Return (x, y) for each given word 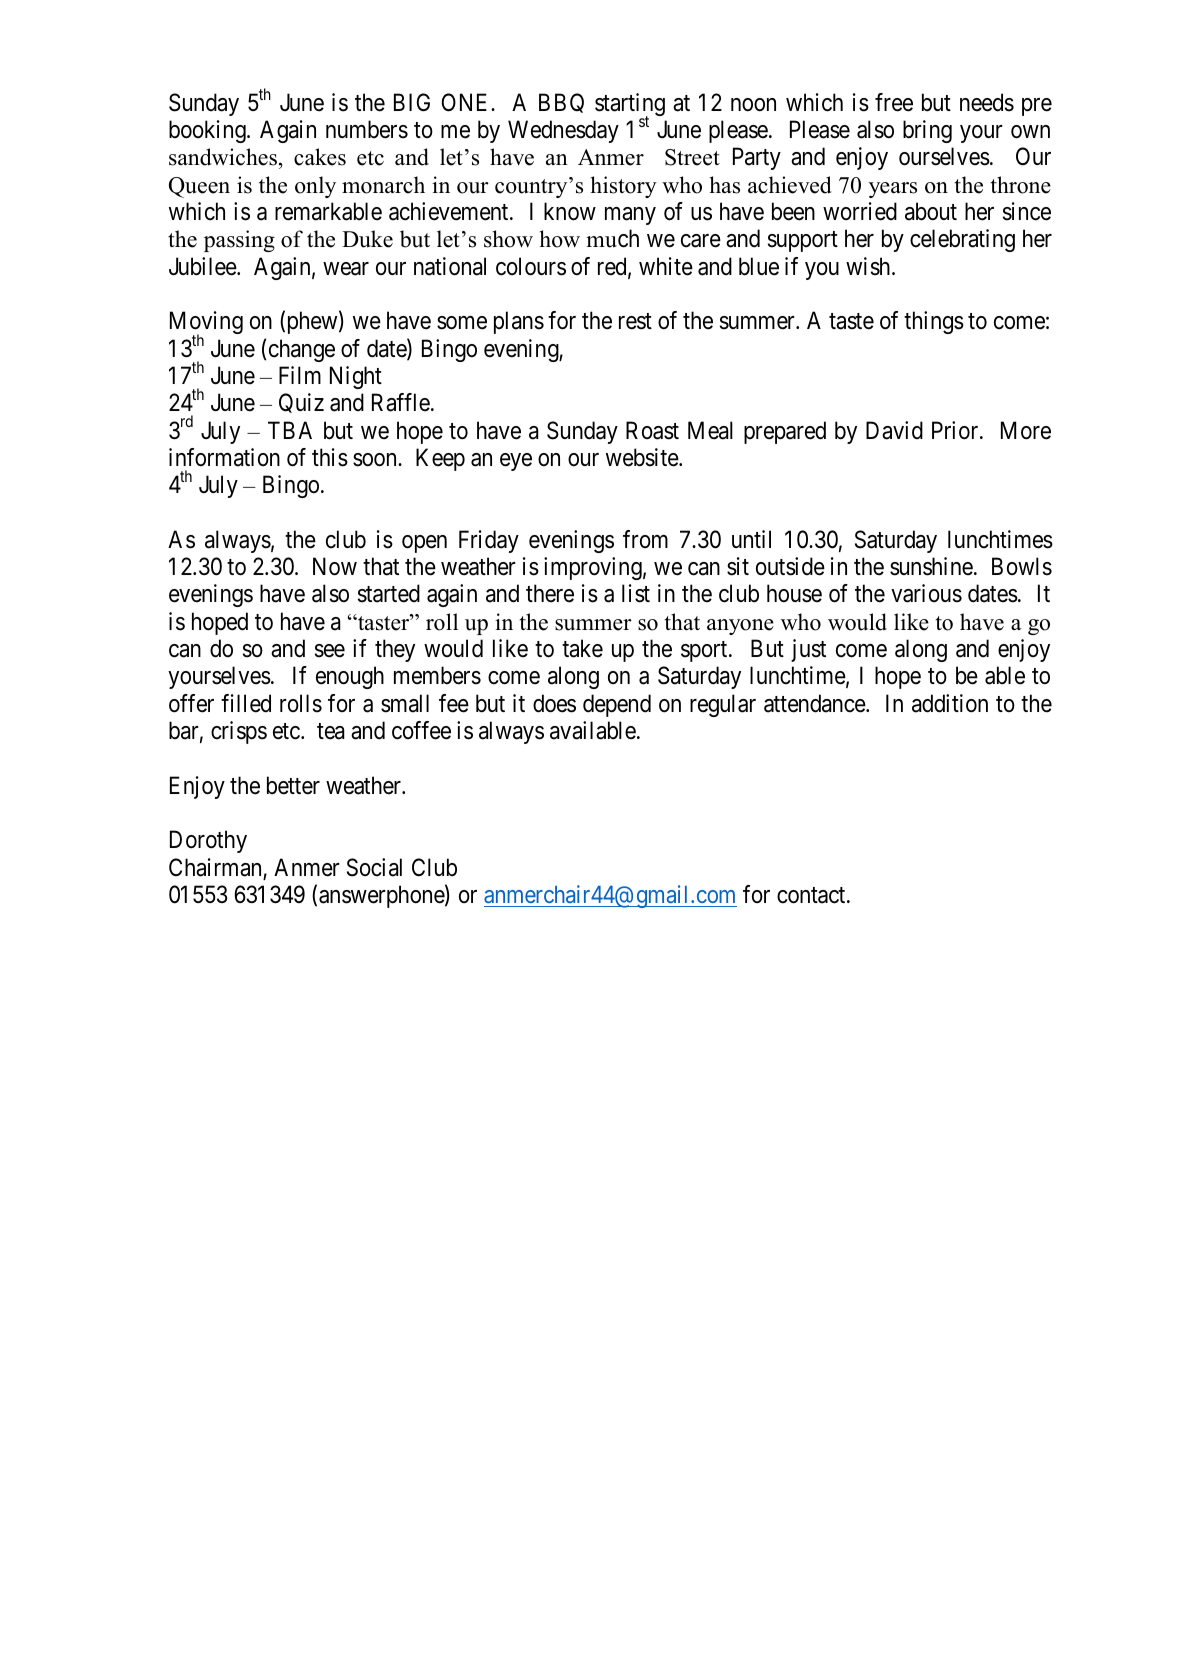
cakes (320, 157)
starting (630, 106)
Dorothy (208, 841)
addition (950, 703)
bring (927, 131)
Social (374, 867)
